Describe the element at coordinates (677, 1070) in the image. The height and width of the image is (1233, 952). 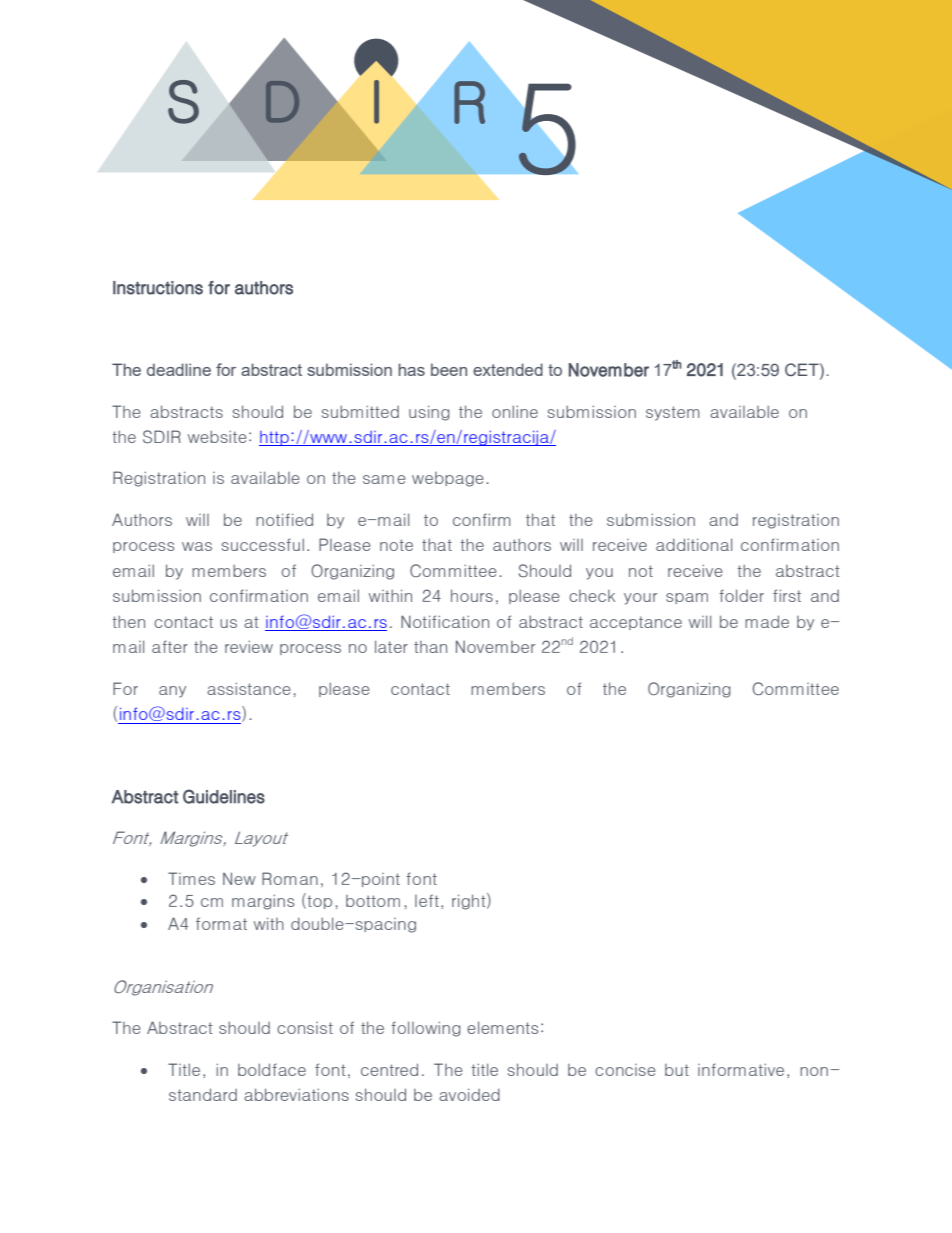
I see `but` at that location.
